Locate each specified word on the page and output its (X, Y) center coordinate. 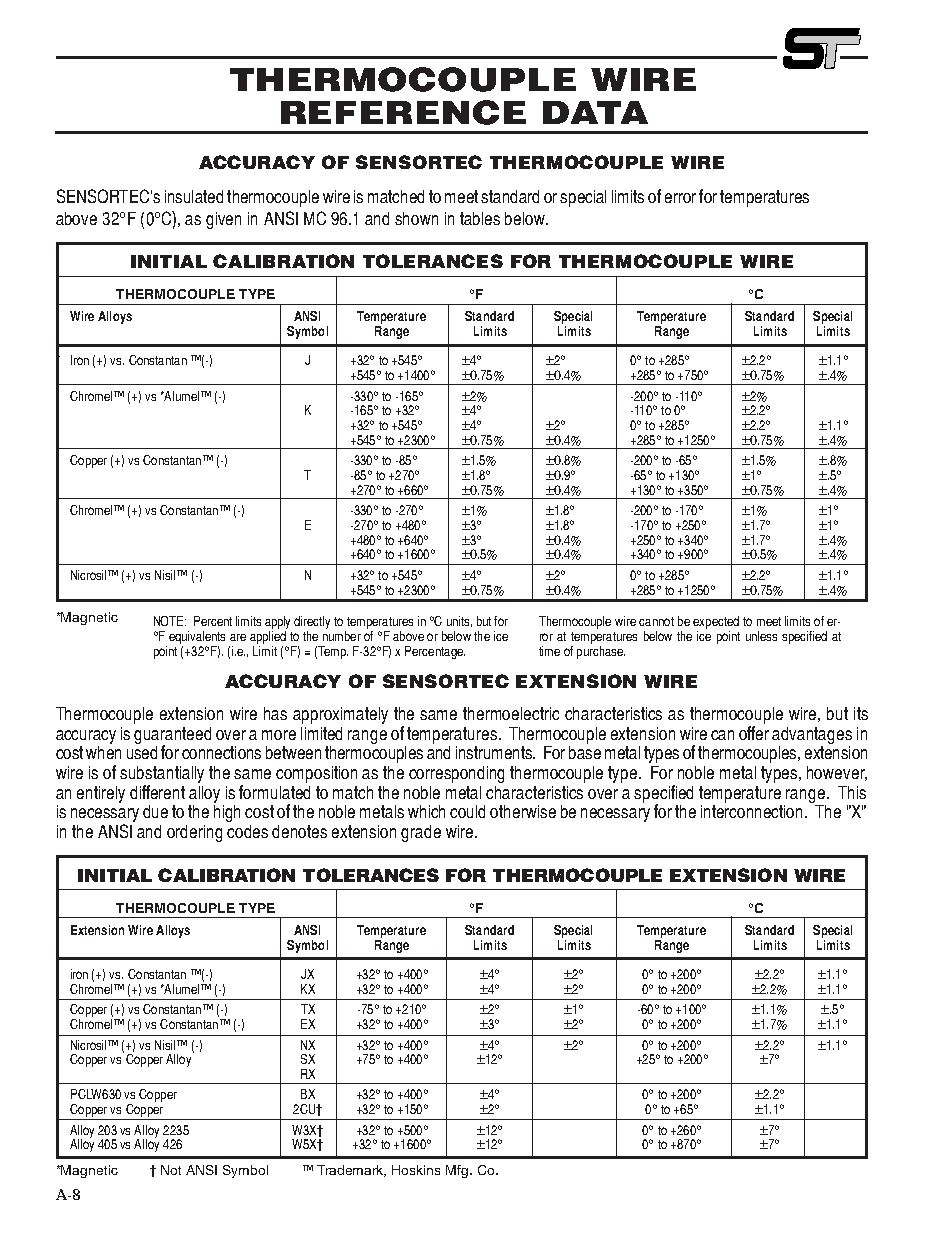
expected (716, 624)
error (680, 198)
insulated (194, 196)
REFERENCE (403, 112)
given (223, 220)
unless (761, 636)
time (549, 651)
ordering (194, 833)
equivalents (197, 639)
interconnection (753, 810)
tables (480, 218)
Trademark (351, 1171)
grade (421, 833)
